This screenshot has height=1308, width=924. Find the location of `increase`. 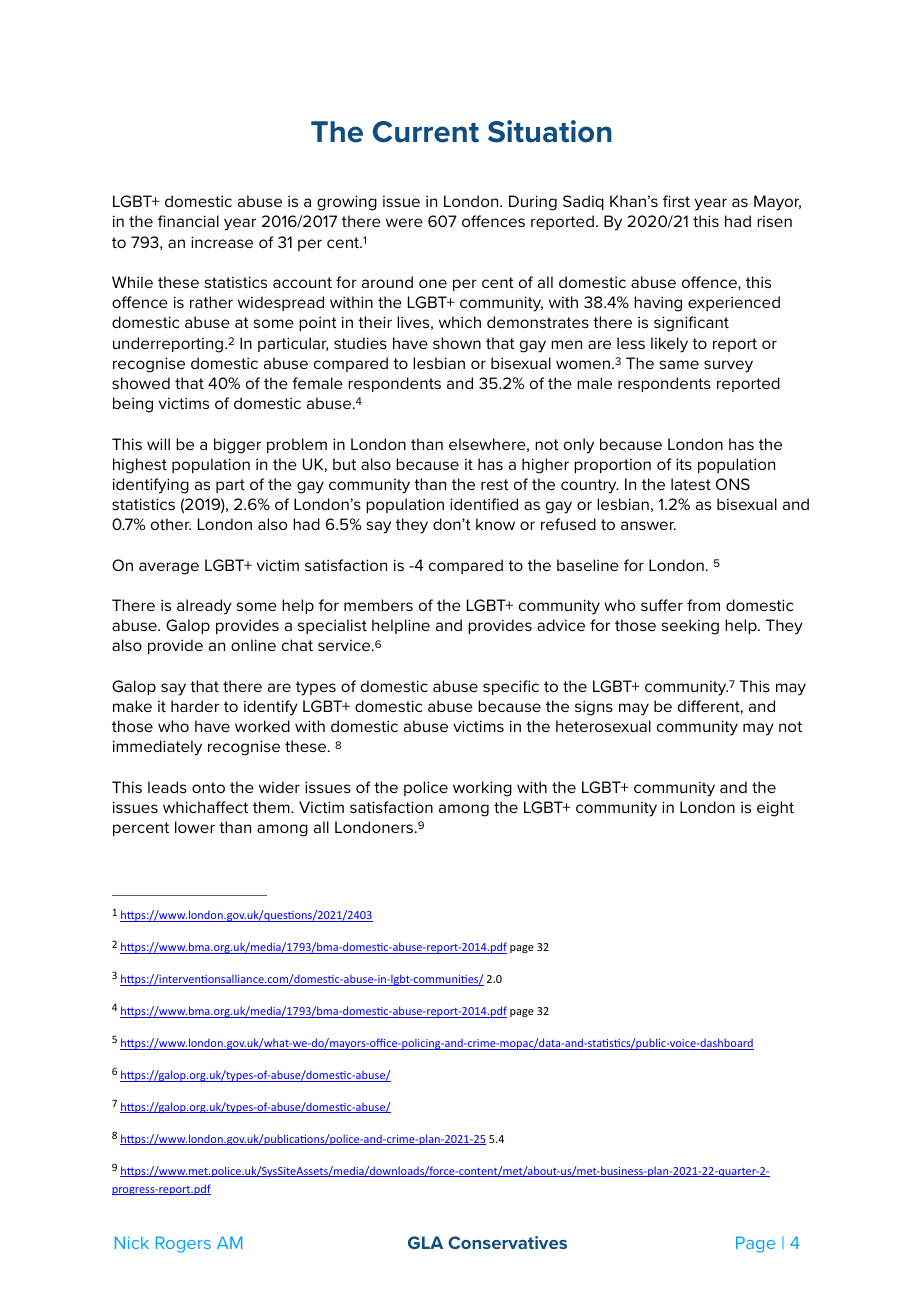

increase is located at coordinates (222, 242).
